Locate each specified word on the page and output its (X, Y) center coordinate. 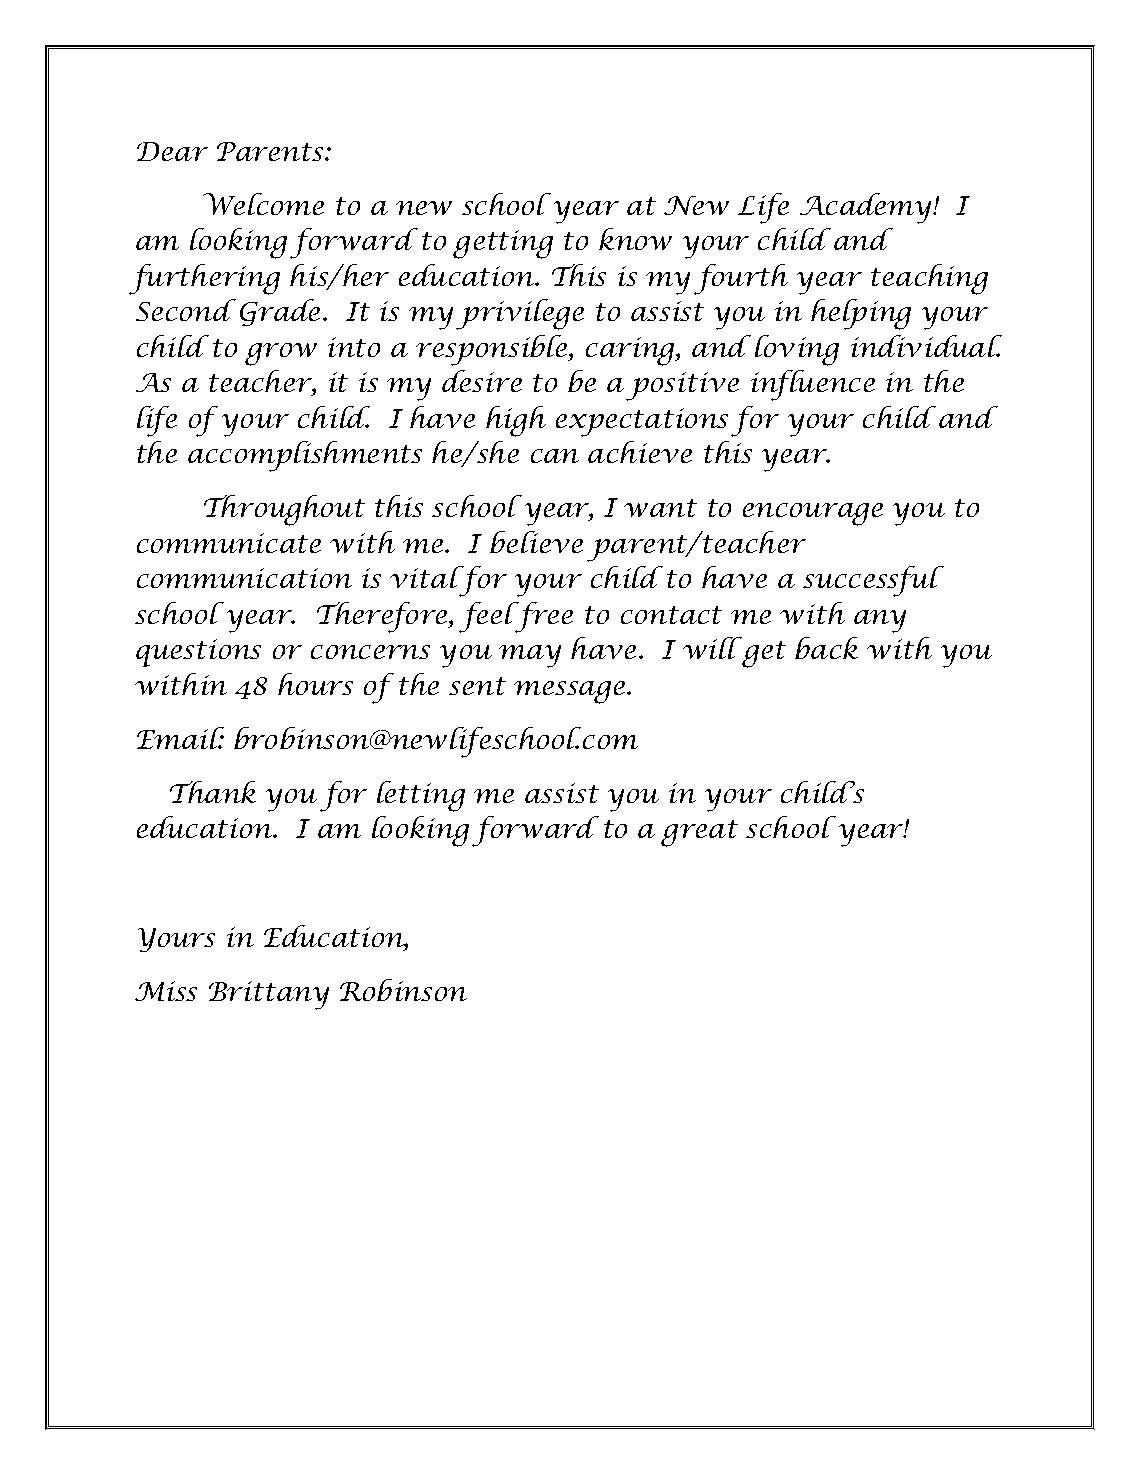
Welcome (263, 204)
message (571, 692)
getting (503, 244)
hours (315, 684)
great (699, 833)
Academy (867, 208)
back (826, 648)
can (555, 456)
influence (813, 385)
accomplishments (305, 456)
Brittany (269, 995)
